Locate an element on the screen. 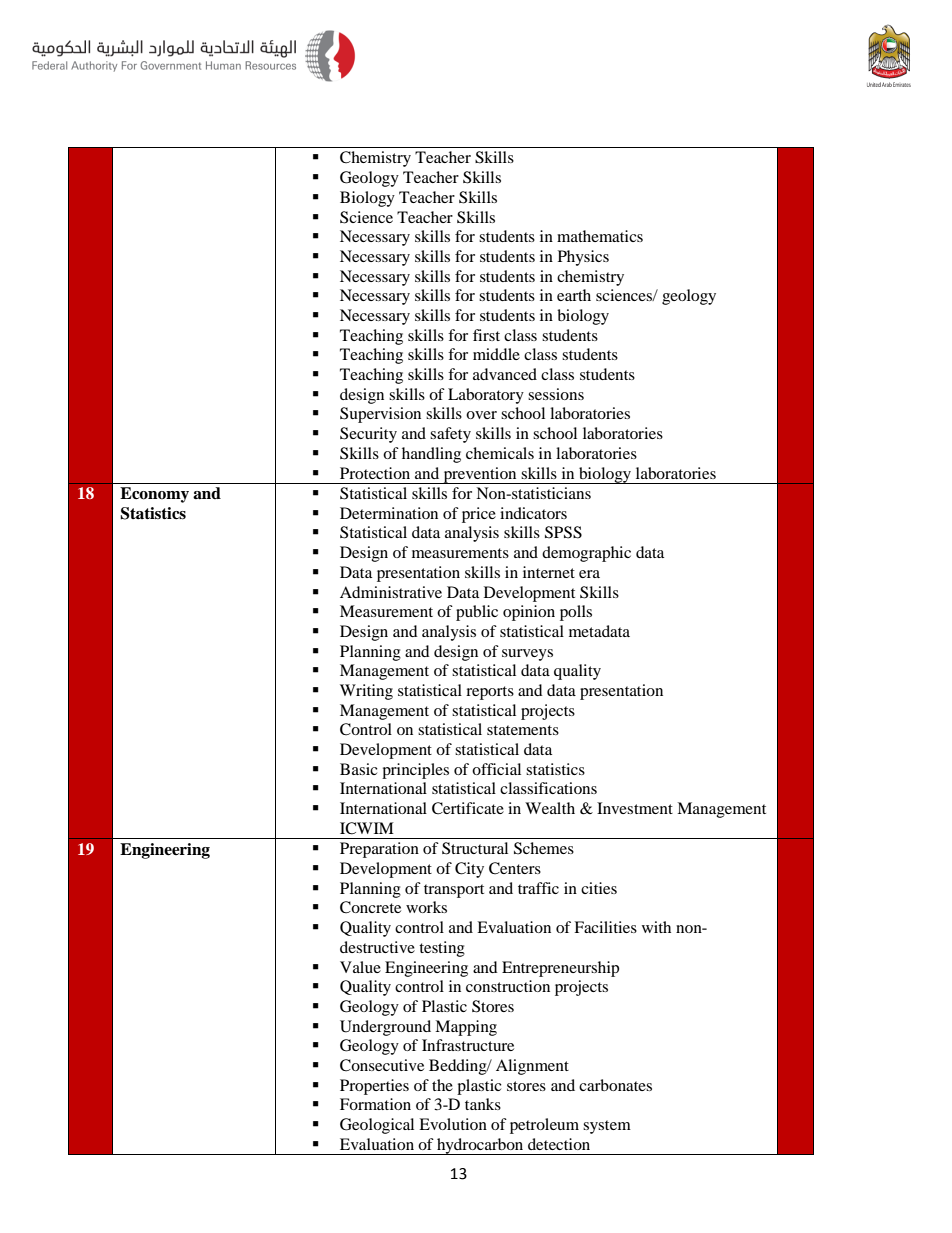 The width and height of the screenshot is (952, 1233). reports is located at coordinates (490, 693).
